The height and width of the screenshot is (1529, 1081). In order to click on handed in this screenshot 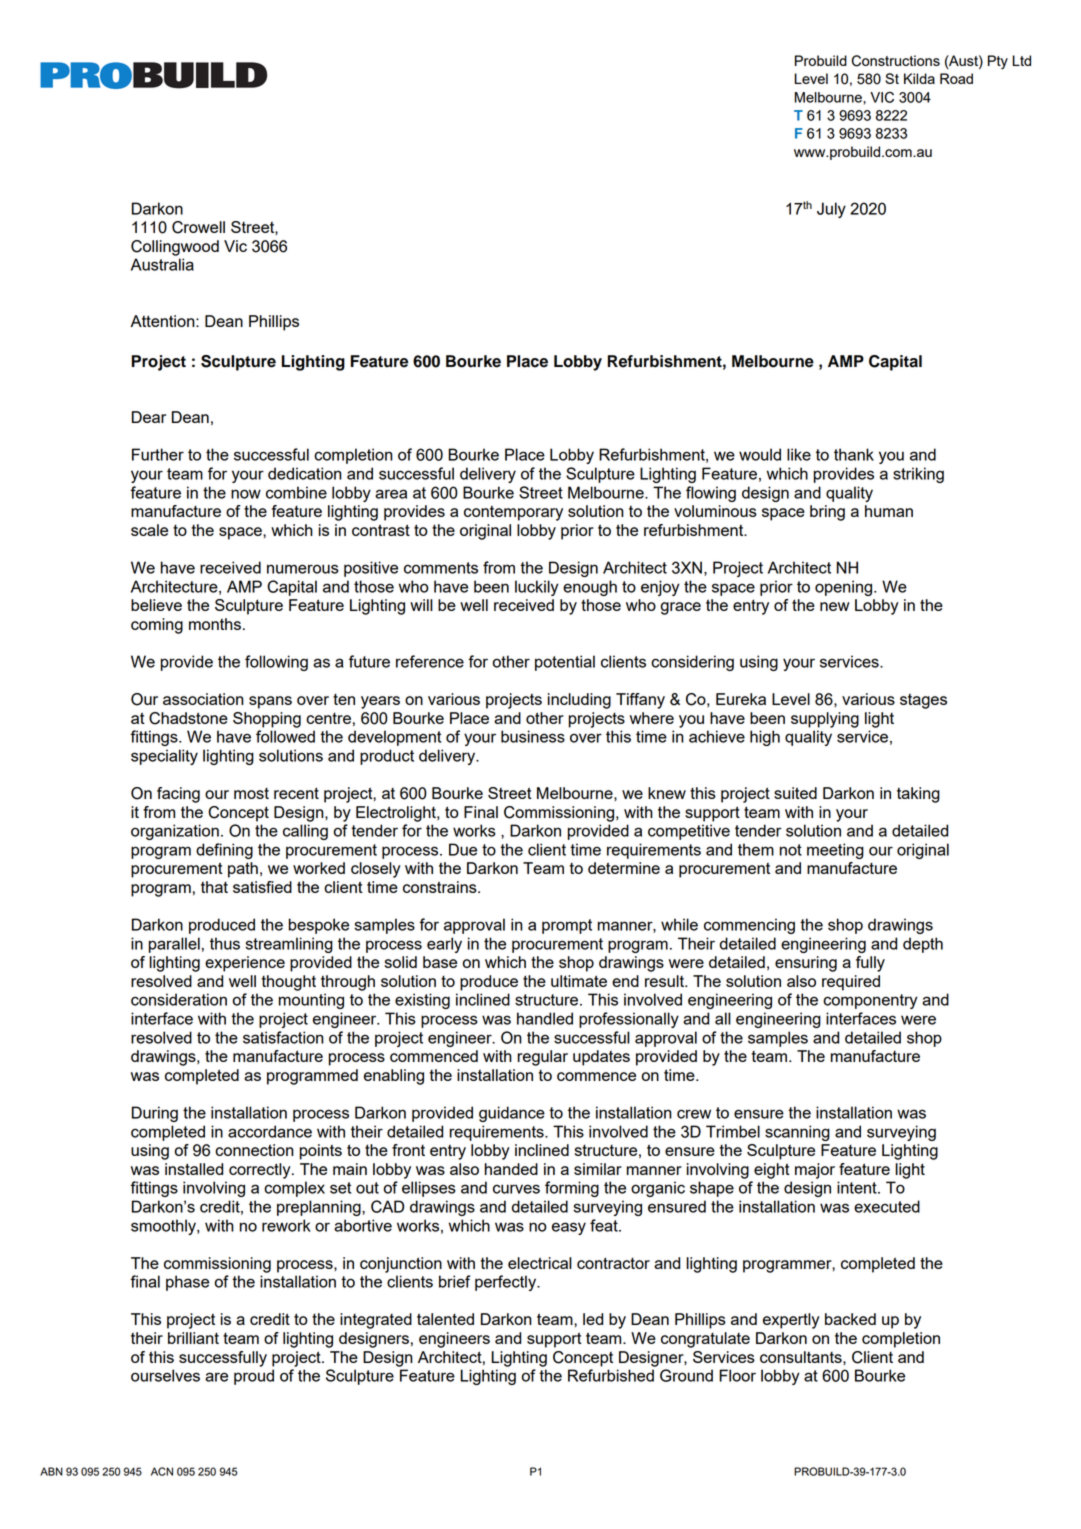, I will do `click(511, 1169)`.
